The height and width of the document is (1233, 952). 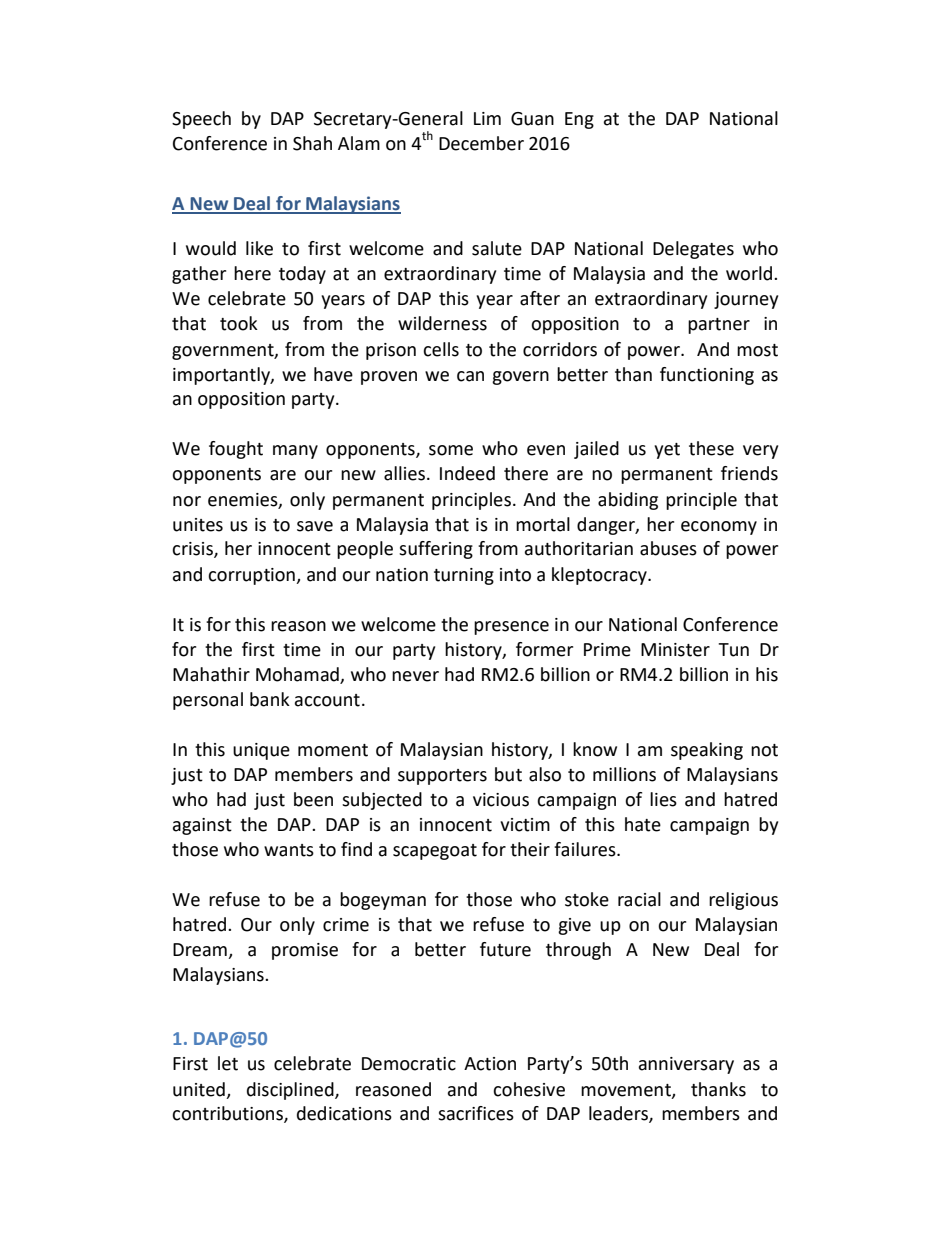 I want to click on Minister, so click(x=675, y=650).
